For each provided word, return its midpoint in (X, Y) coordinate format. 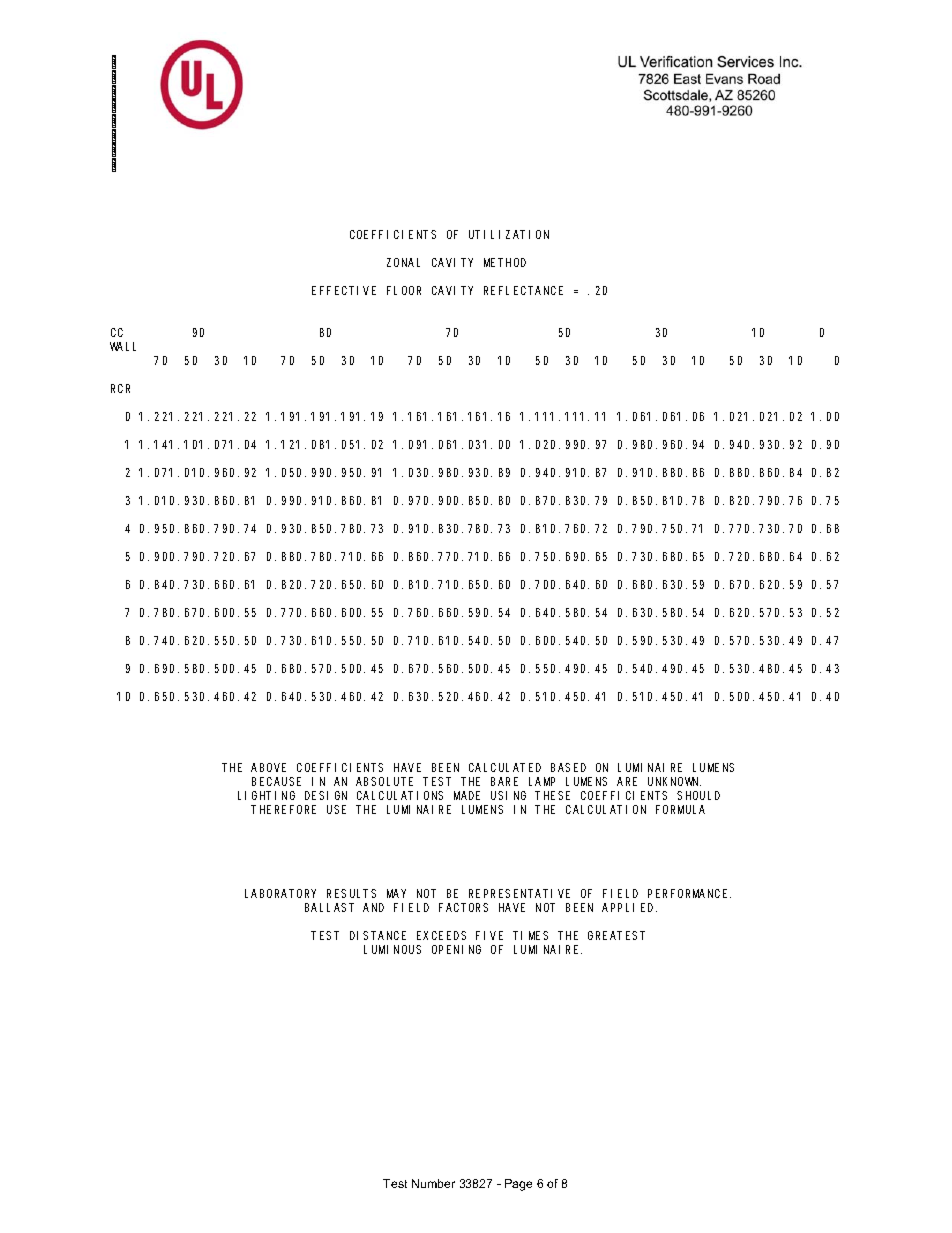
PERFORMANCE (689, 893)
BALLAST (329, 907)
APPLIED (629, 907)
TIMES (530, 935)
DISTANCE (378, 935)
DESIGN (326, 795)
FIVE (489, 935)
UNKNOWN (674, 781)
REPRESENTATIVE (519, 893)
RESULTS (351, 893)
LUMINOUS (392, 949)
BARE (504, 781)
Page (518, 1185)
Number (433, 1183)
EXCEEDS (441, 935)
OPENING (456, 949)
